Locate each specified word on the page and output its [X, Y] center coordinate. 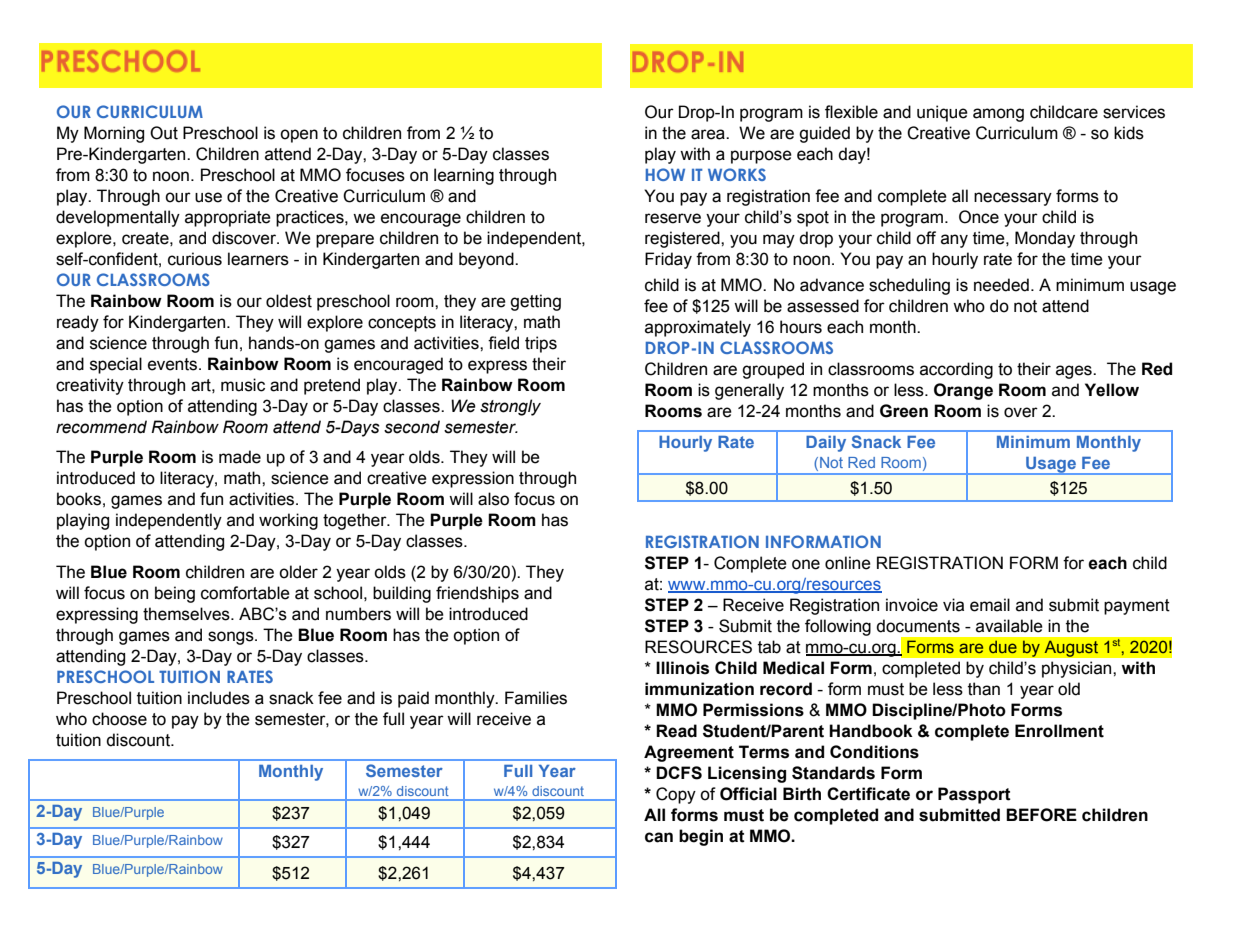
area [709, 134]
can [659, 837]
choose [119, 719]
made [240, 457]
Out [164, 133]
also [493, 499]
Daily [826, 444]
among [998, 115]
